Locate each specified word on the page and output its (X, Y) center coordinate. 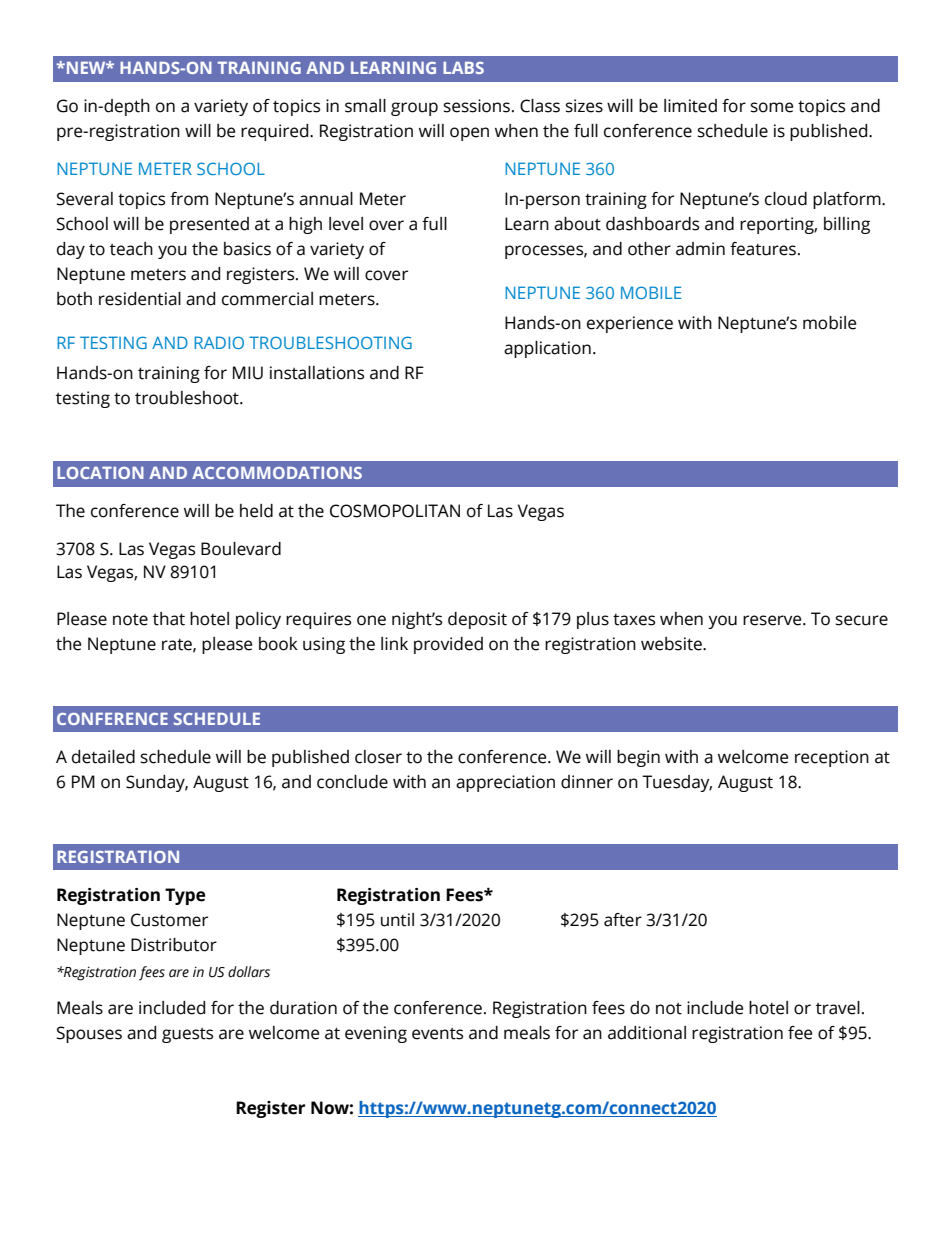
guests (187, 1035)
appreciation (505, 783)
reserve (773, 620)
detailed (103, 757)
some (772, 107)
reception (832, 758)
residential (140, 299)
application (547, 349)
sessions (477, 106)
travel (838, 1008)
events (437, 1034)
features (763, 249)
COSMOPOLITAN (395, 511)
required (276, 132)
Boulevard (241, 549)
